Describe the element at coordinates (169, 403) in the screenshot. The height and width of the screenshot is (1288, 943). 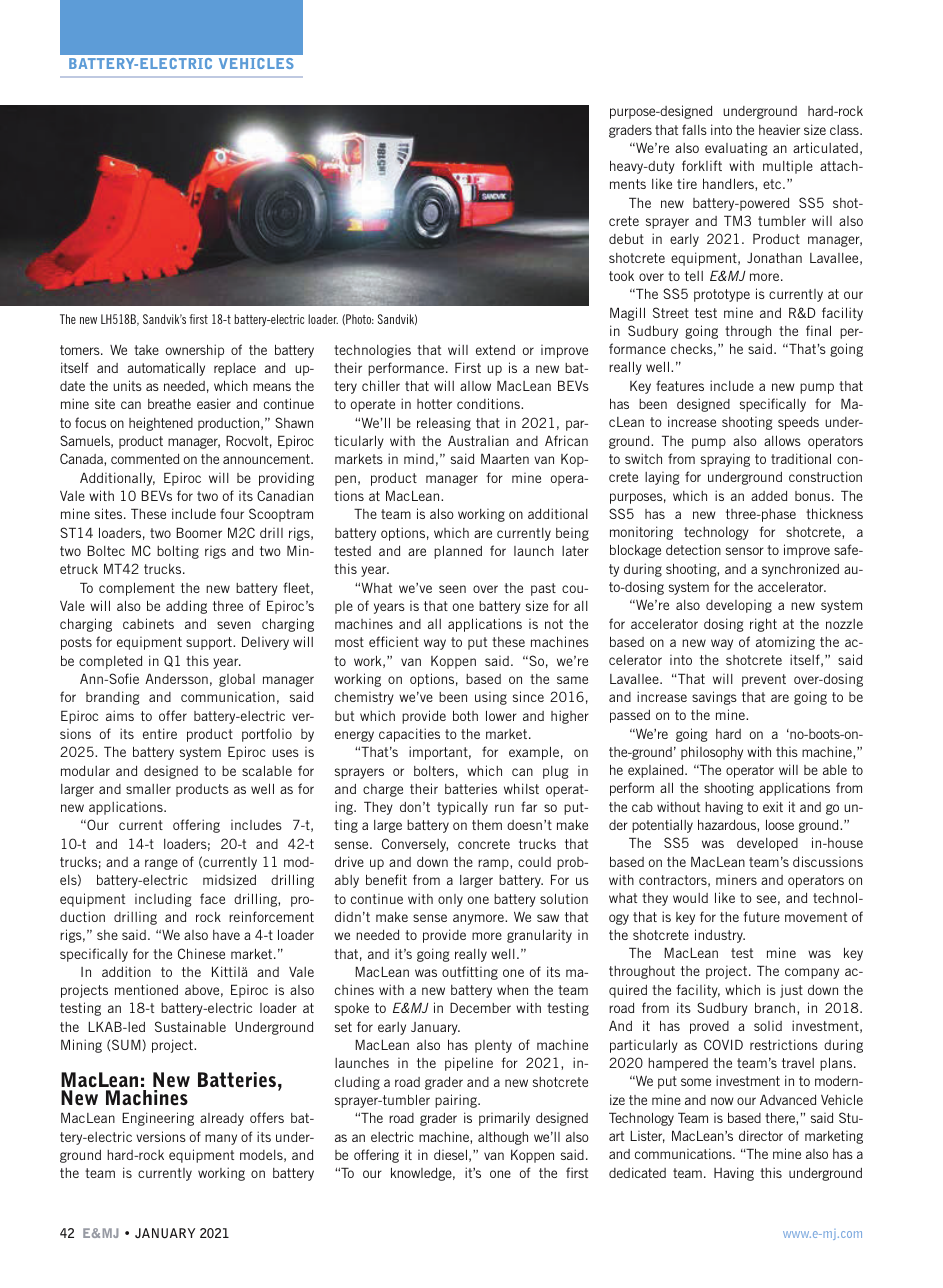
I see `breathe` at that location.
